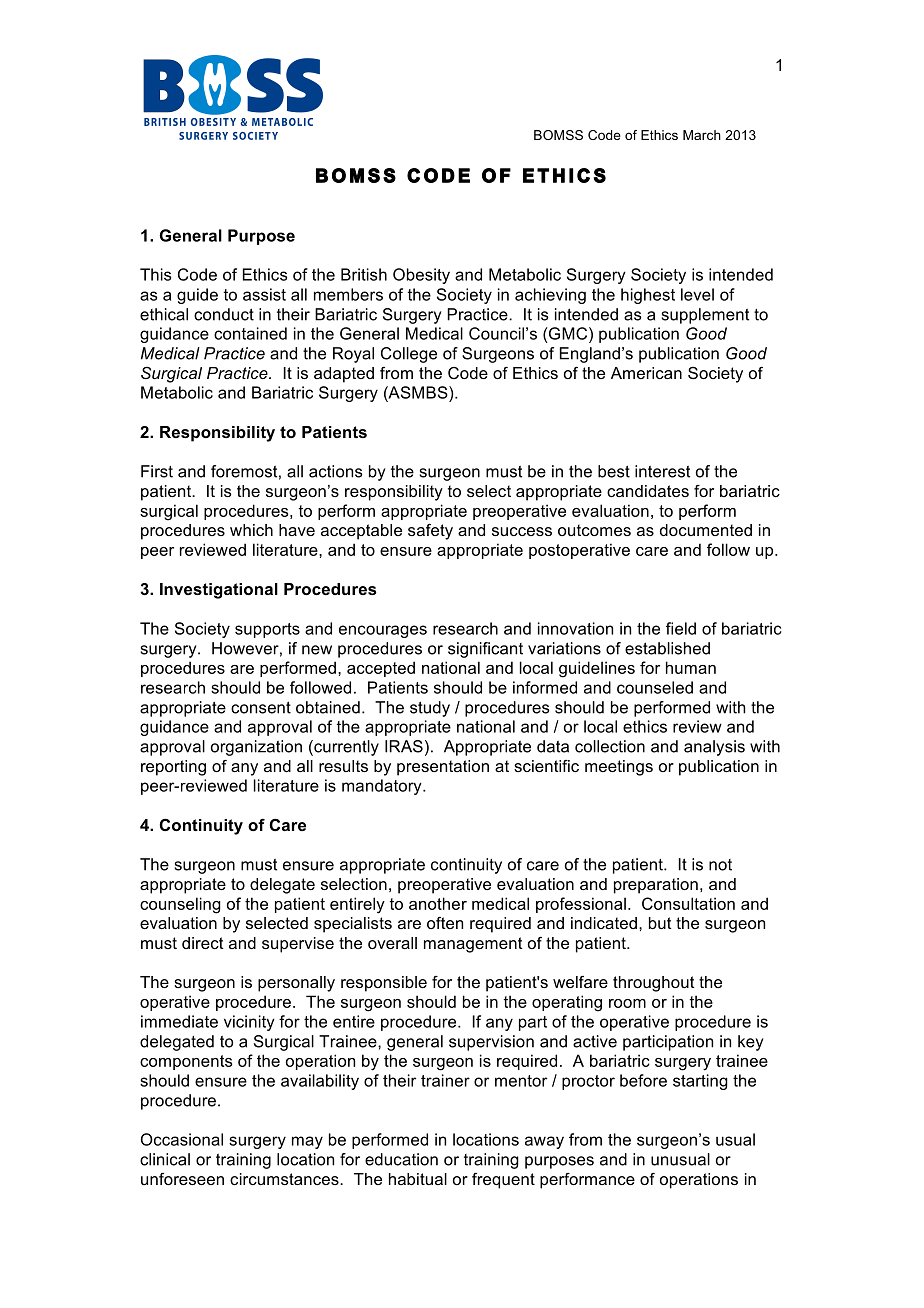  Describe the element at coordinates (203, 943) in the screenshot. I see `direct` at that location.
